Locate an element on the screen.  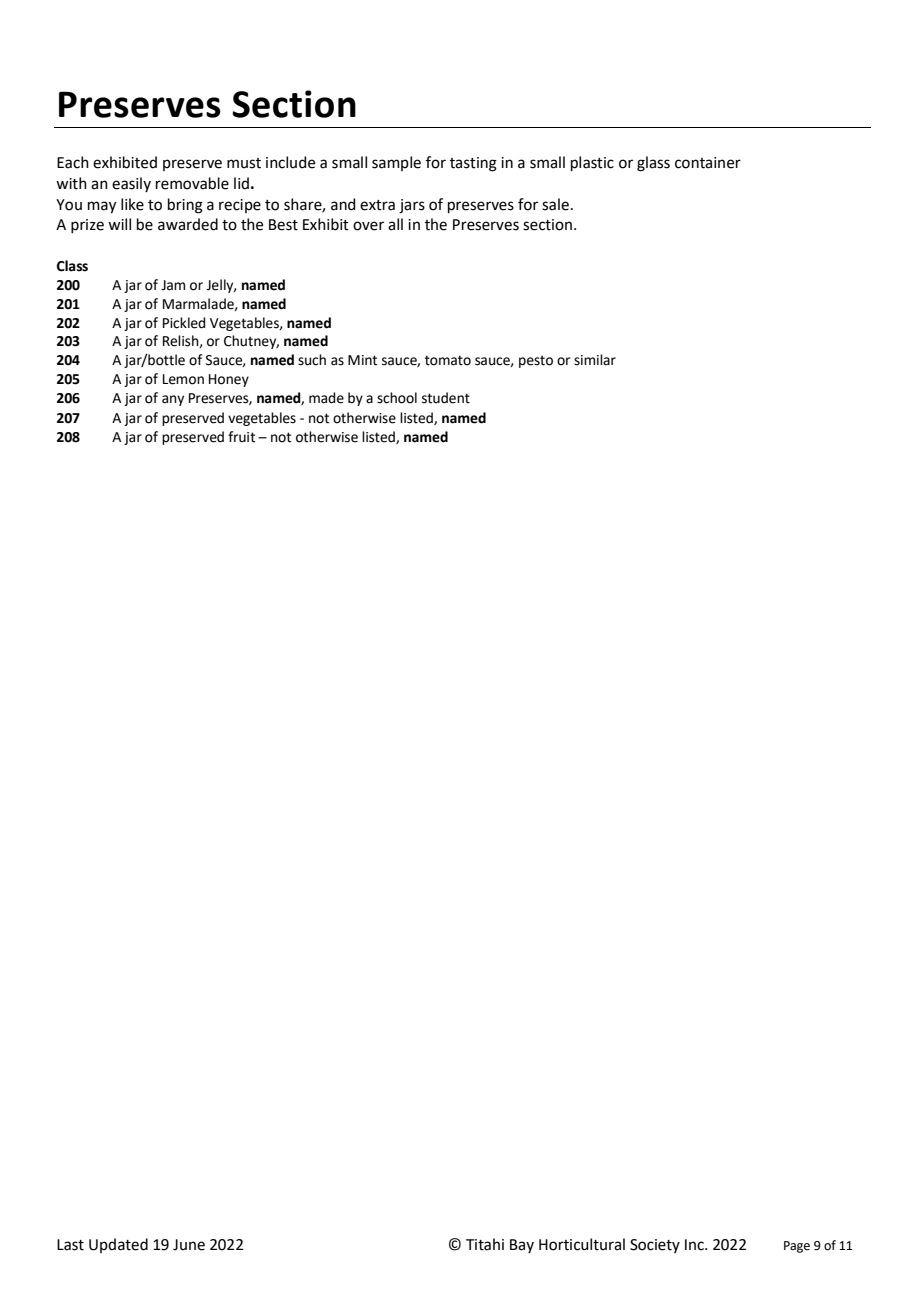
container is located at coordinates (708, 163).
